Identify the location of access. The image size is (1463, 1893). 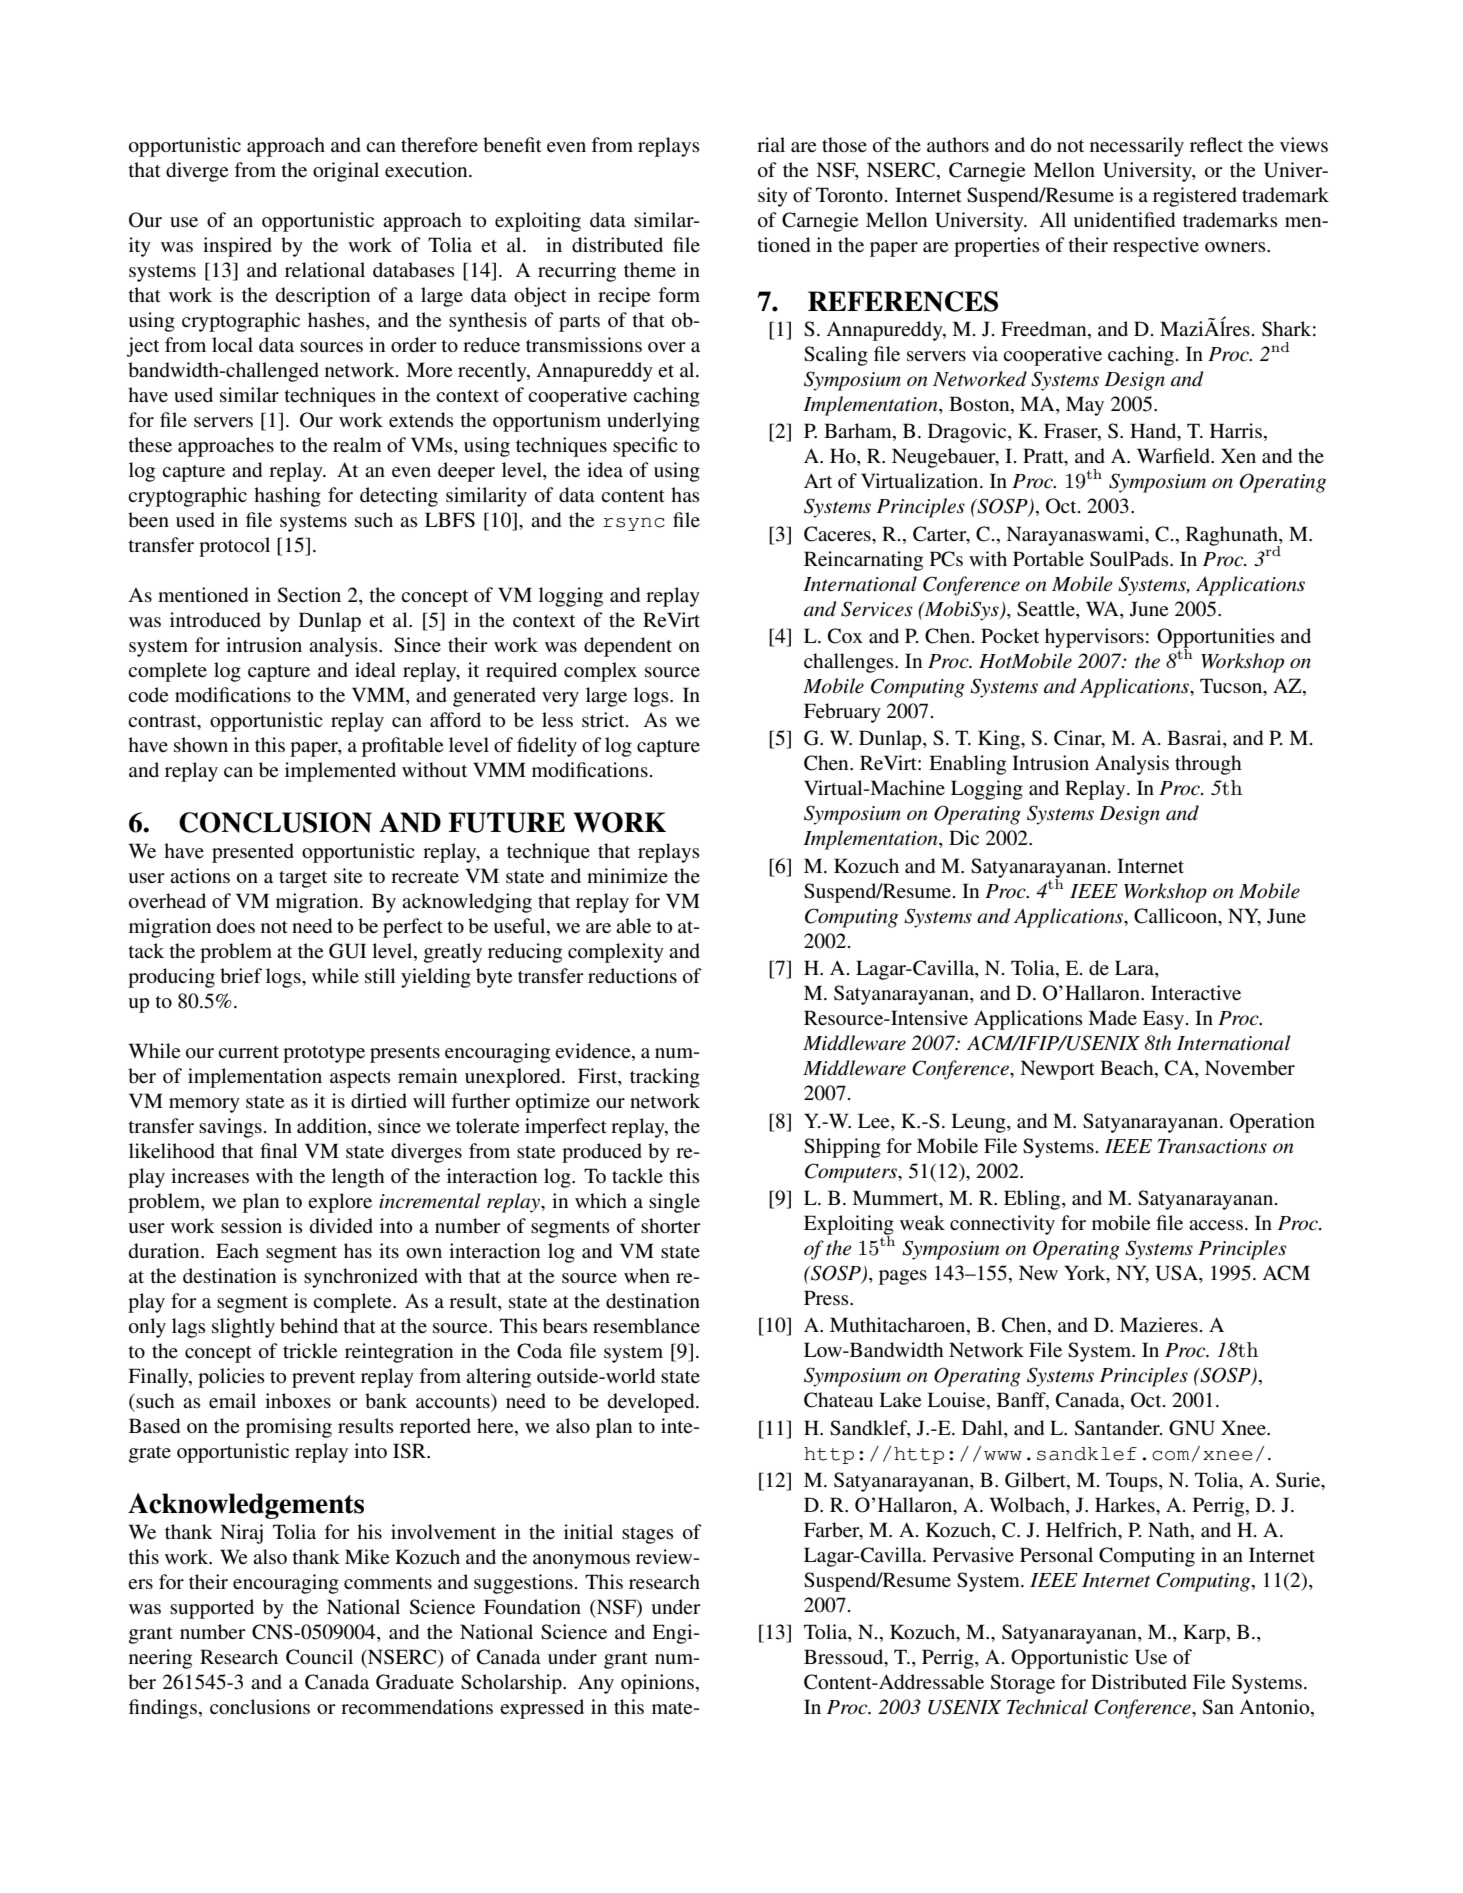
(1216, 1225).
